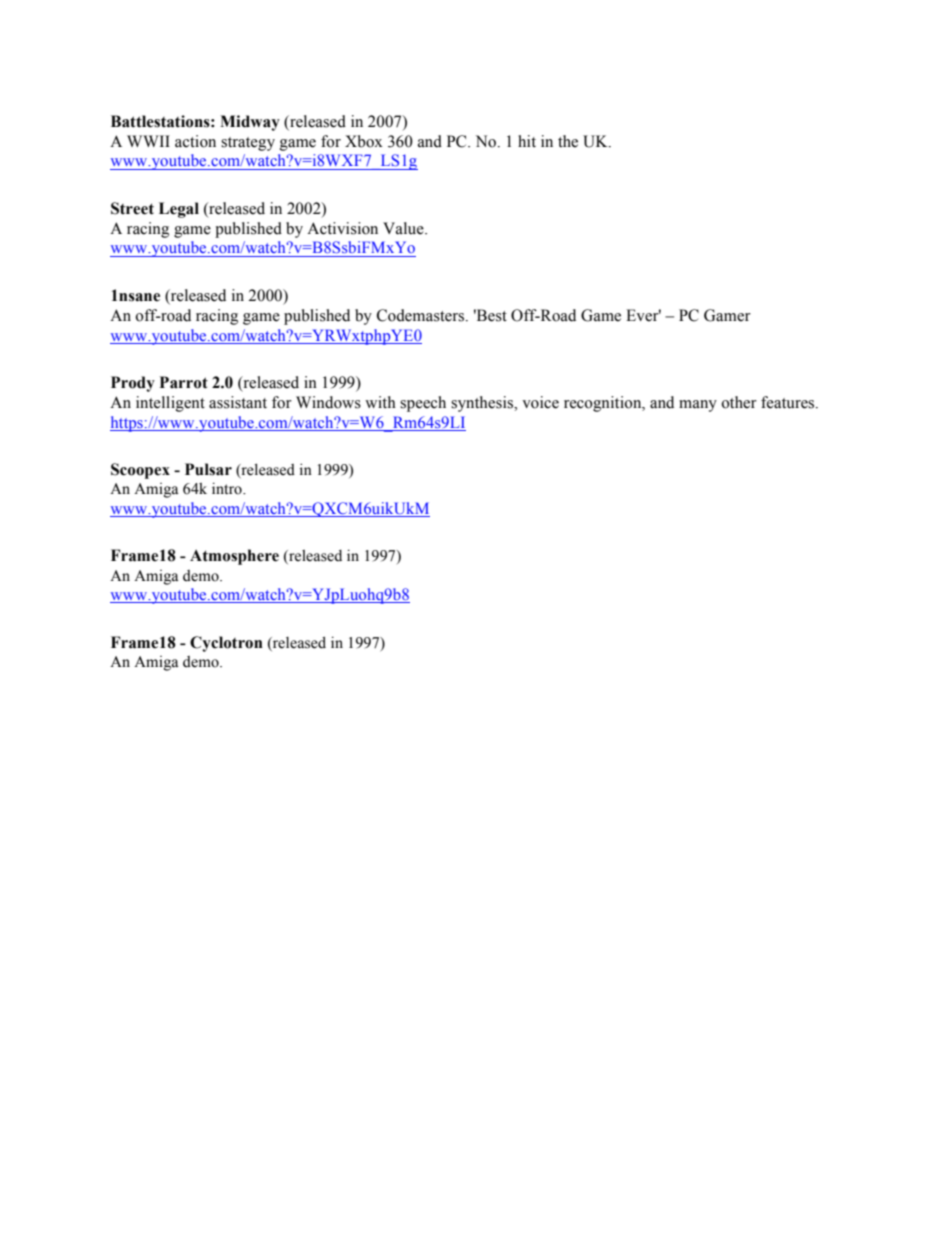  Describe the element at coordinates (234, 557) in the document. I see `Atmosphere` at that location.
